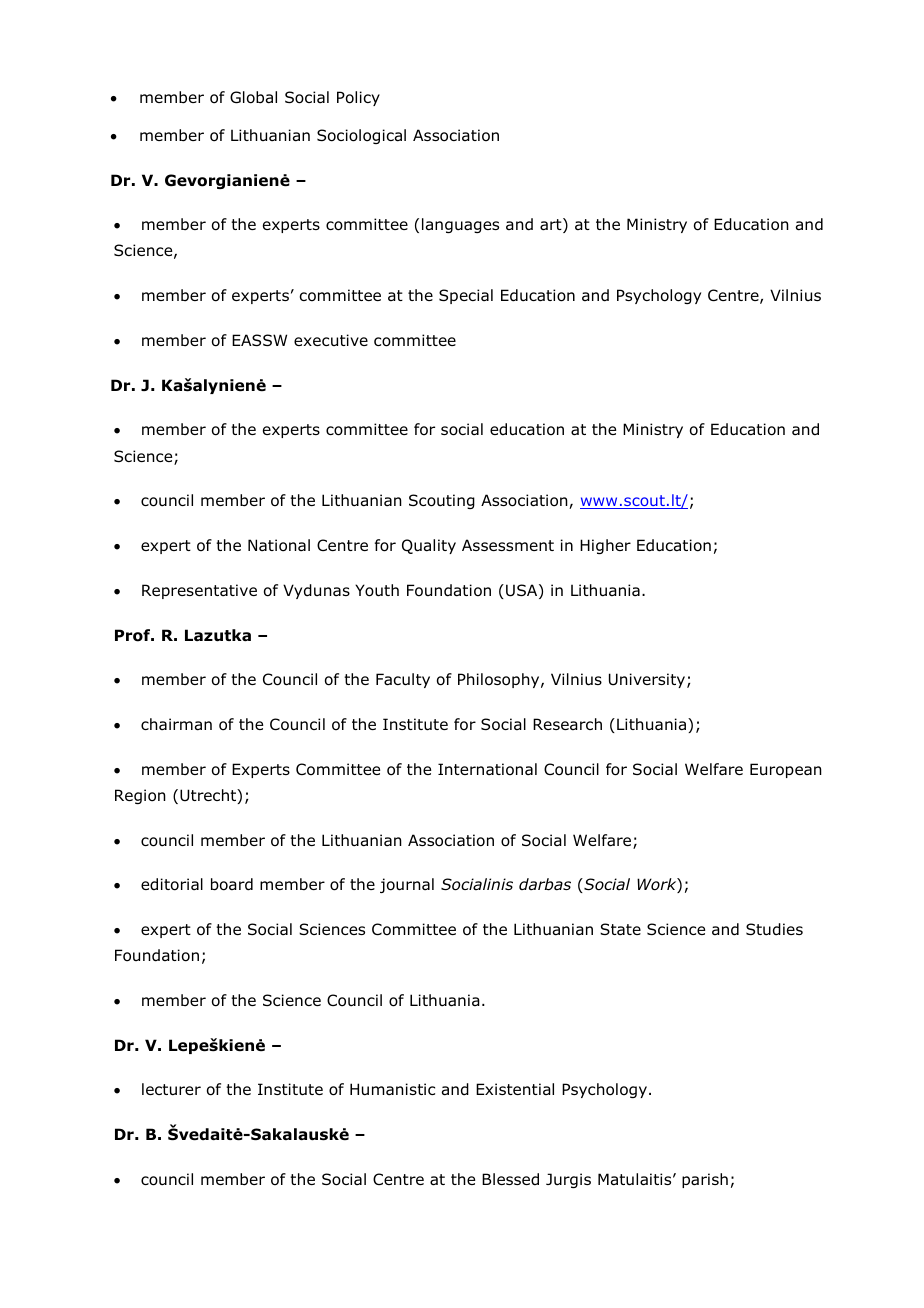 This screenshot has height=1308, width=924. Describe the element at coordinates (171, 1089) in the screenshot. I see `lecturer` at that location.
